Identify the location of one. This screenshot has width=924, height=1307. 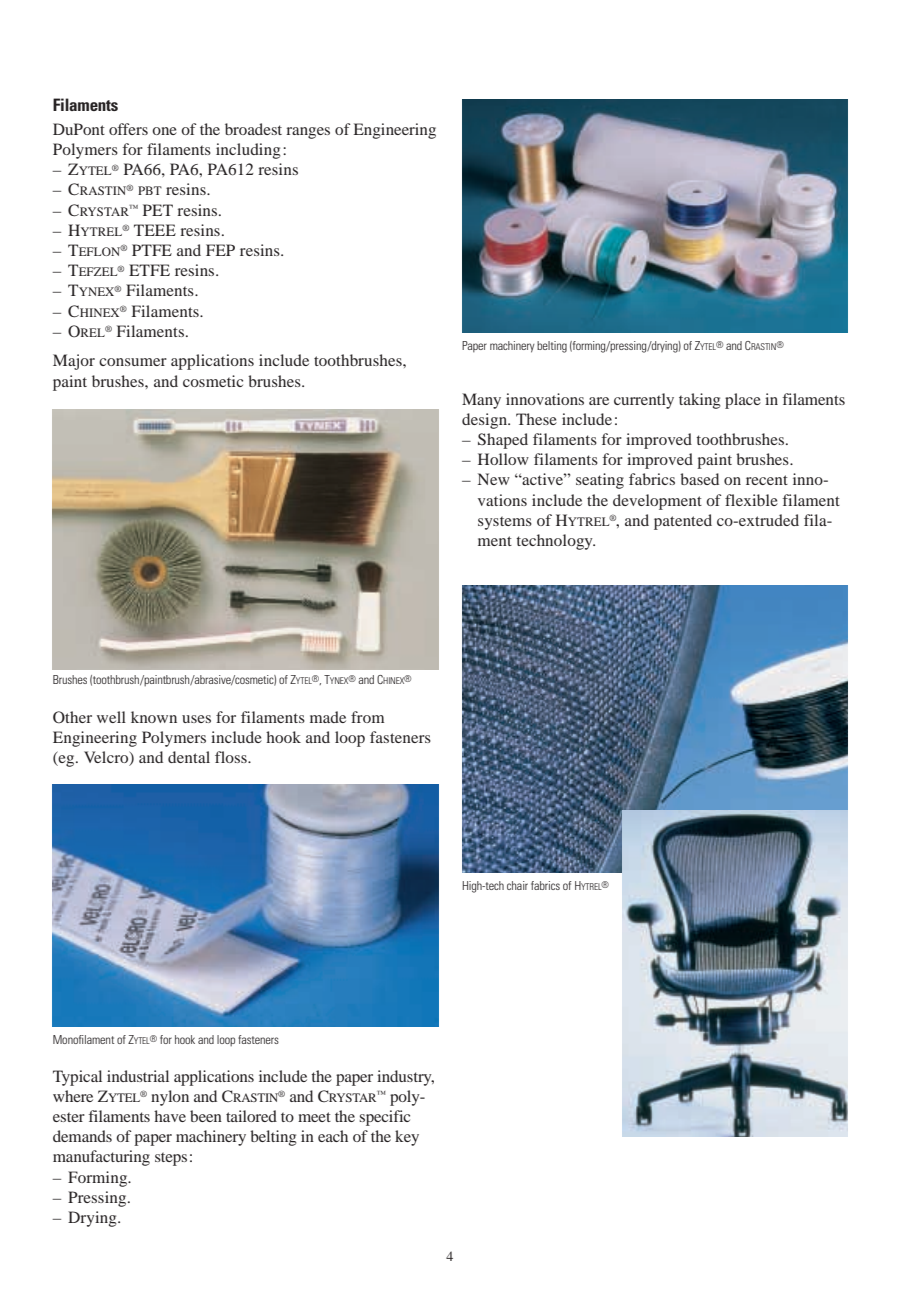
(164, 131).
